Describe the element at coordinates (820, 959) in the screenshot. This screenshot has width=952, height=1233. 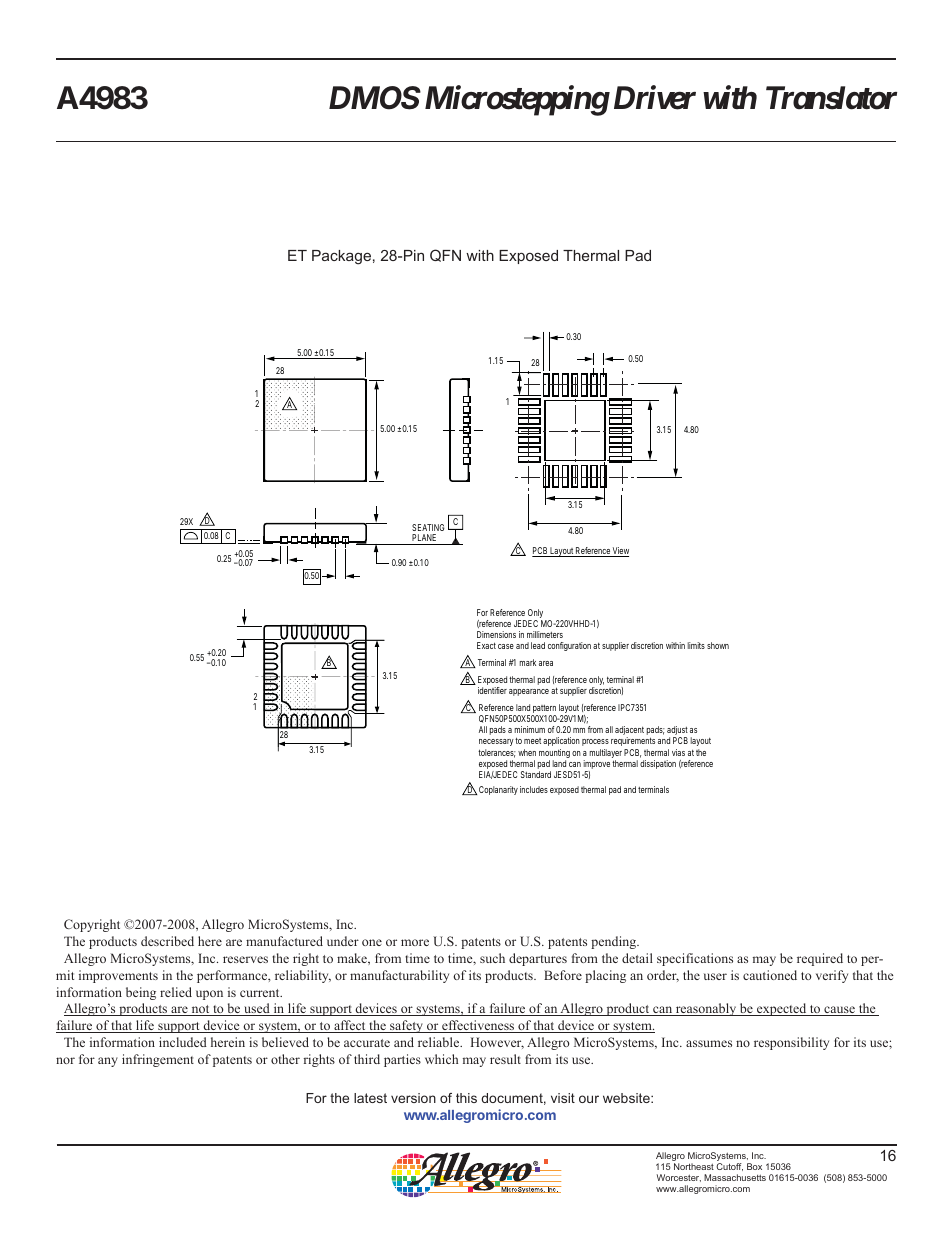
I see `required` at that location.
